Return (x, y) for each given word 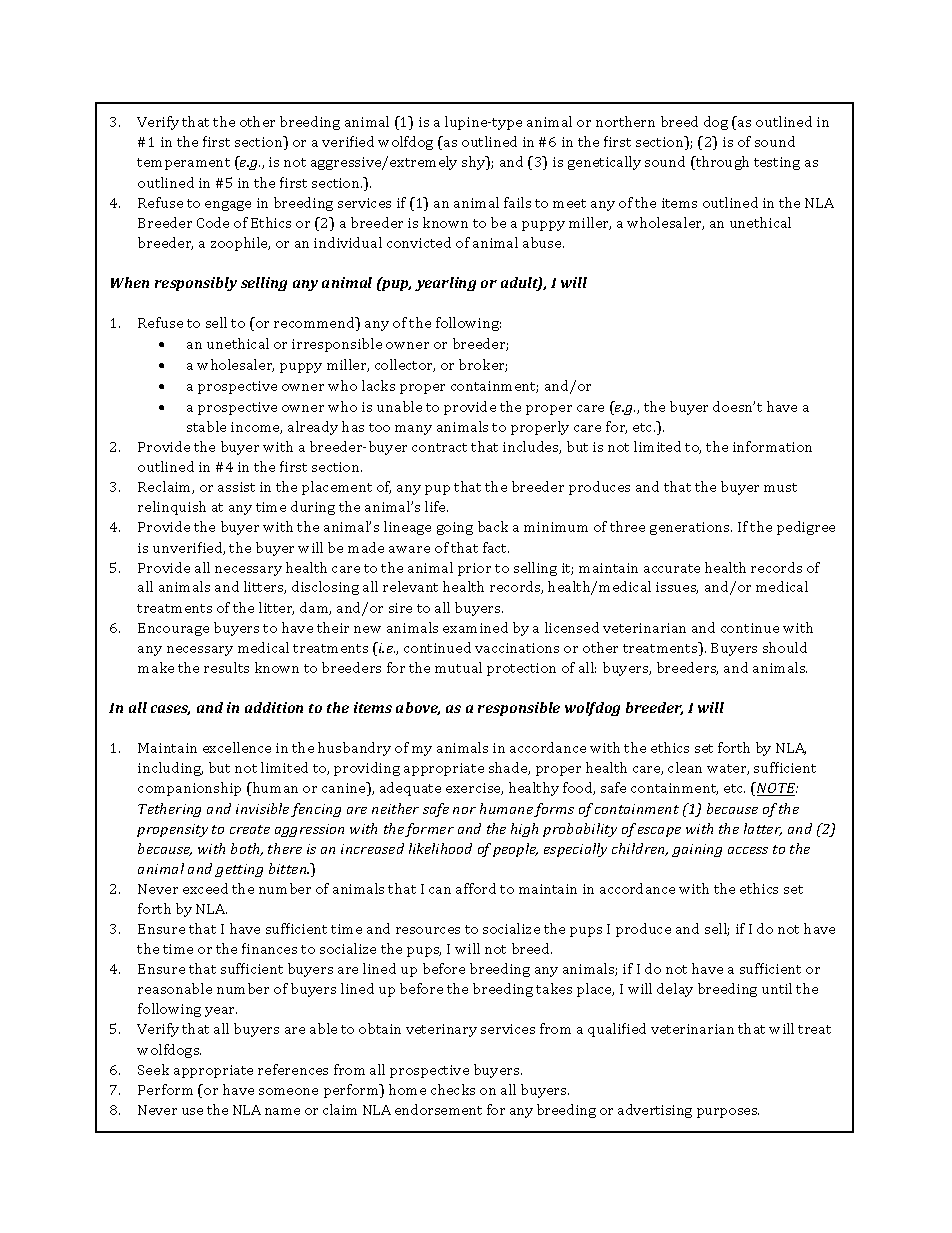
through (721, 163)
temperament (183, 164)
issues (677, 588)
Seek (153, 1069)
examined (475, 627)
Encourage (173, 629)
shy (475, 163)
